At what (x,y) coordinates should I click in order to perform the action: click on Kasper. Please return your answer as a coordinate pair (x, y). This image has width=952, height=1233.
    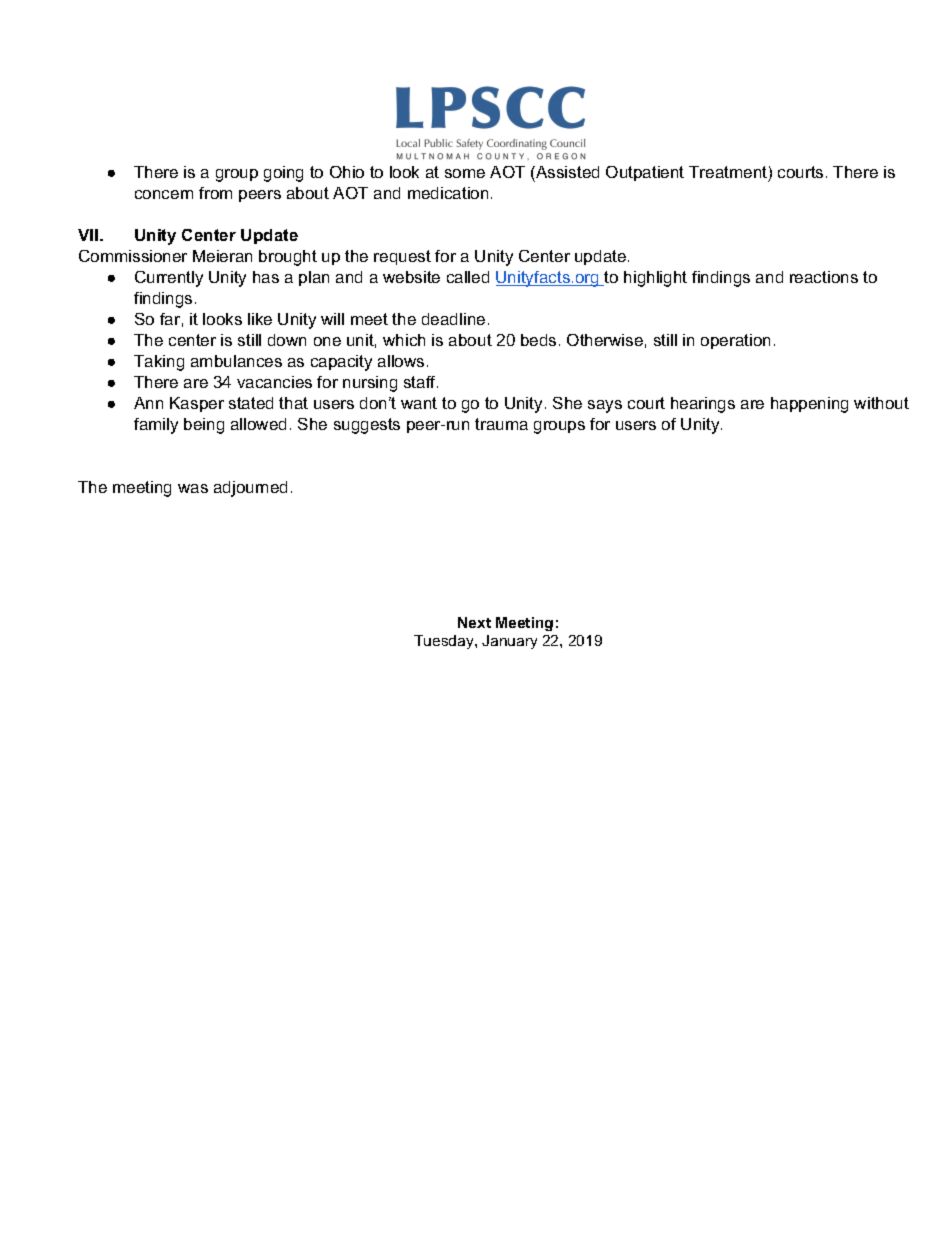
    Looking at the image, I should click on (197, 404).
